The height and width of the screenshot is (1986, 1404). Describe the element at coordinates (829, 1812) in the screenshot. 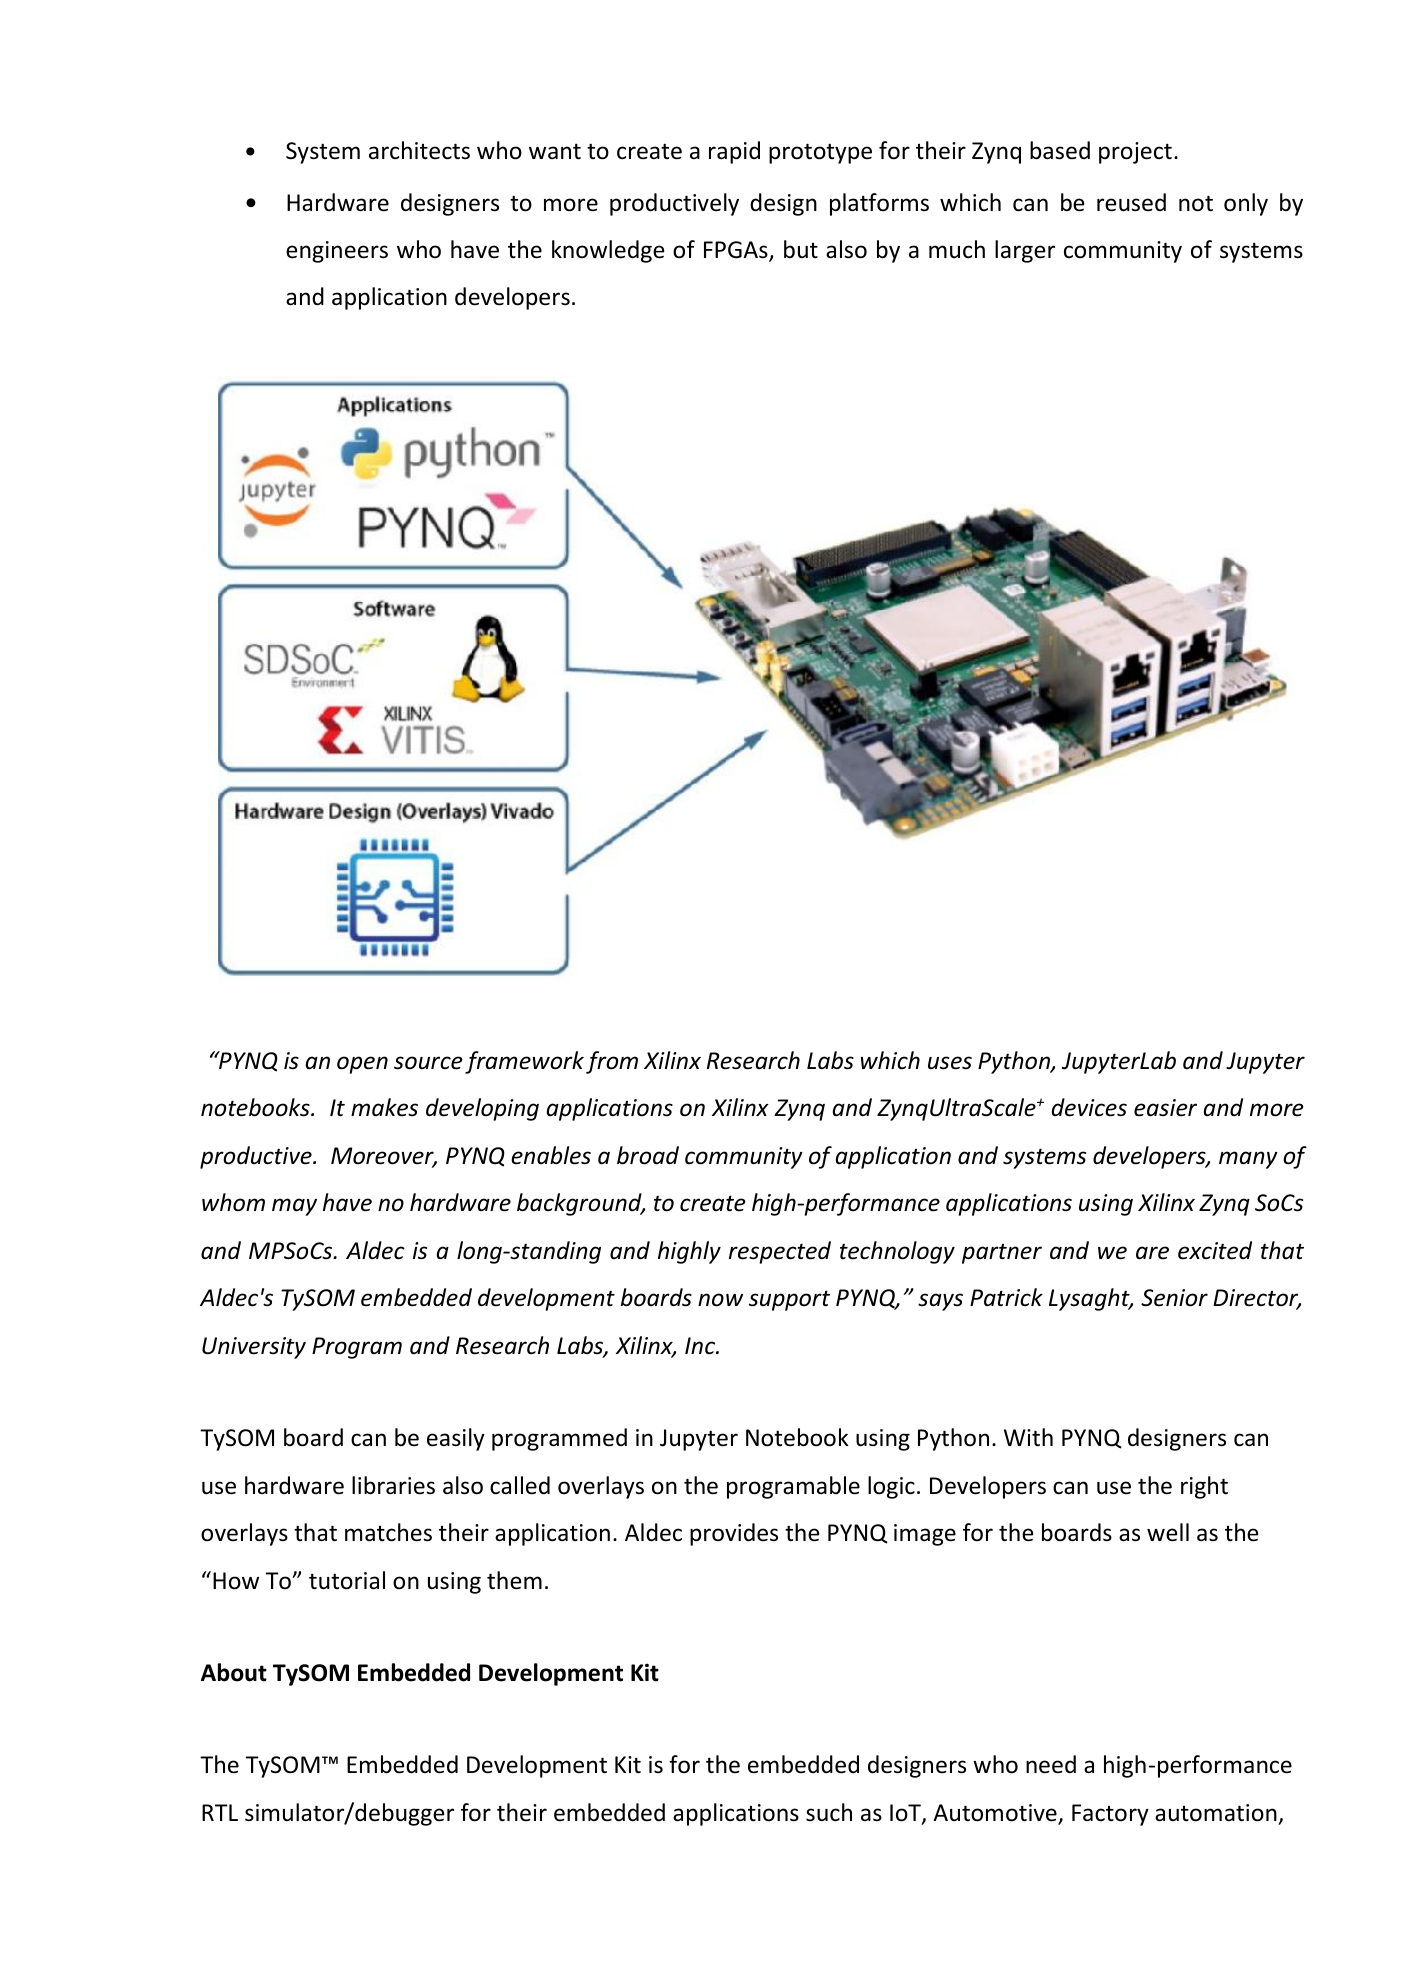

I see `such` at that location.
